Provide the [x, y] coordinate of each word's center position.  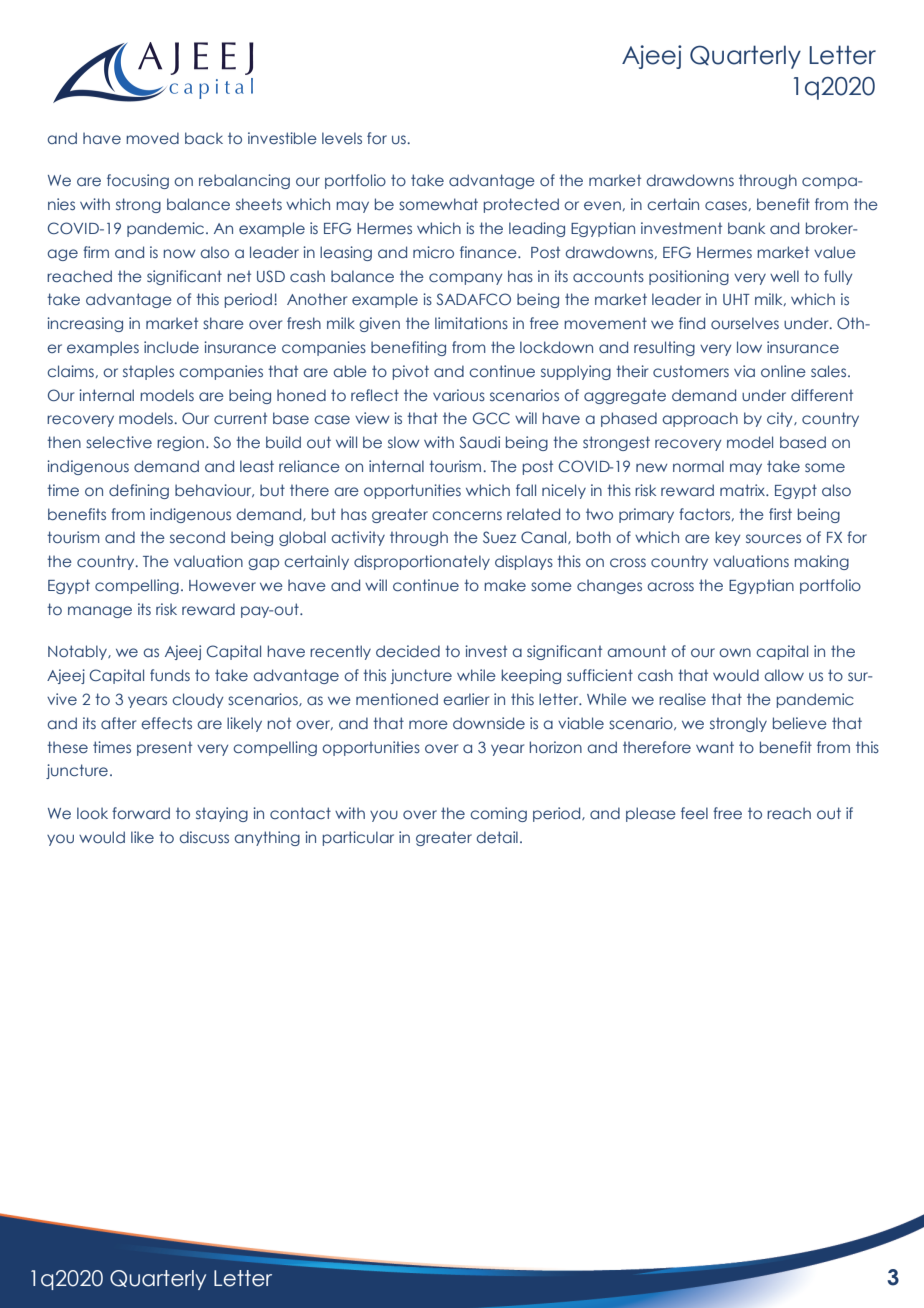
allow [784, 675]
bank [746, 228]
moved [152, 138]
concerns [467, 515]
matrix [743, 490]
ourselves [745, 323]
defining [139, 491]
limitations [471, 323]
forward [141, 813]
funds [170, 675]
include [171, 347]
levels [342, 138]
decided [408, 651]
